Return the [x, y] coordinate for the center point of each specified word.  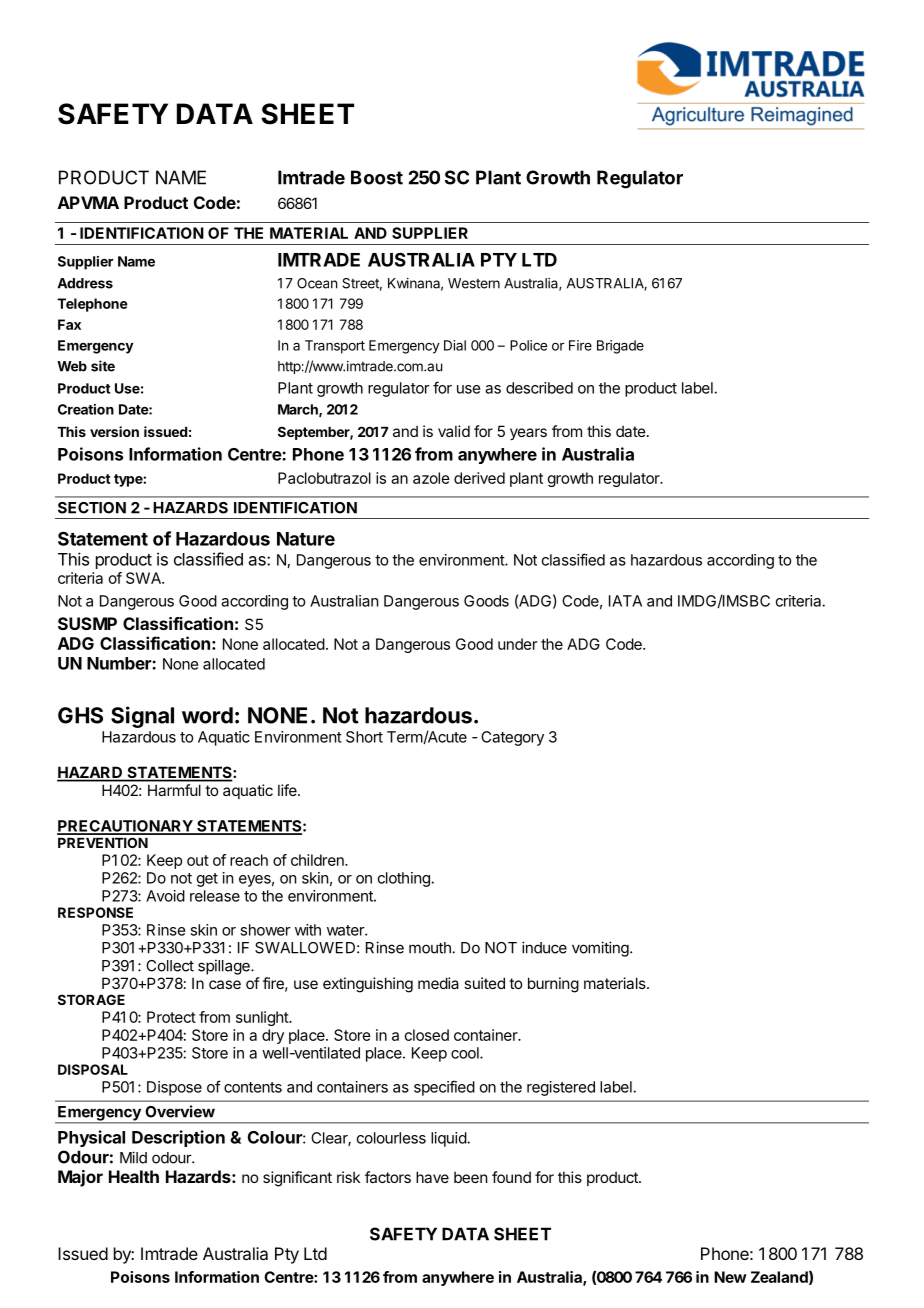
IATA [625, 601]
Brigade [620, 347]
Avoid [165, 896]
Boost [377, 177]
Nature [306, 539]
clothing [405, 879]
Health [134, 1176]
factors [388, 1177]
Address [85, 283]
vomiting [601, 949]
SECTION [92, 508]
